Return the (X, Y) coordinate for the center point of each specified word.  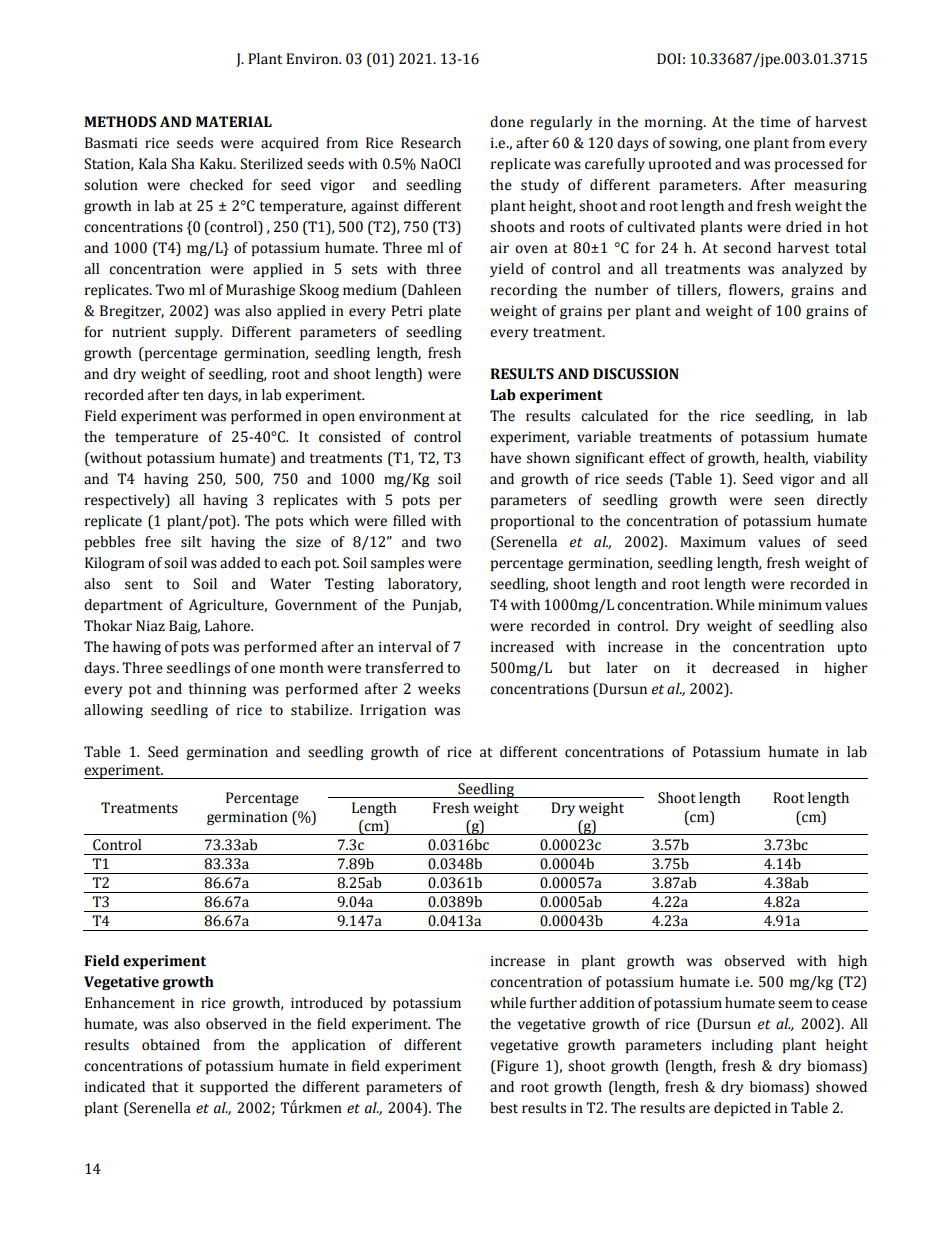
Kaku (217, 164)
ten (193, 396)
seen (789, 501)
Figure (516, 1067)
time (775, 122)
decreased (745, 668)
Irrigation (393, 711)
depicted (742, 1109)
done (507, 122)
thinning (217, 690)
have (505, 458)
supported (234, 1088)
